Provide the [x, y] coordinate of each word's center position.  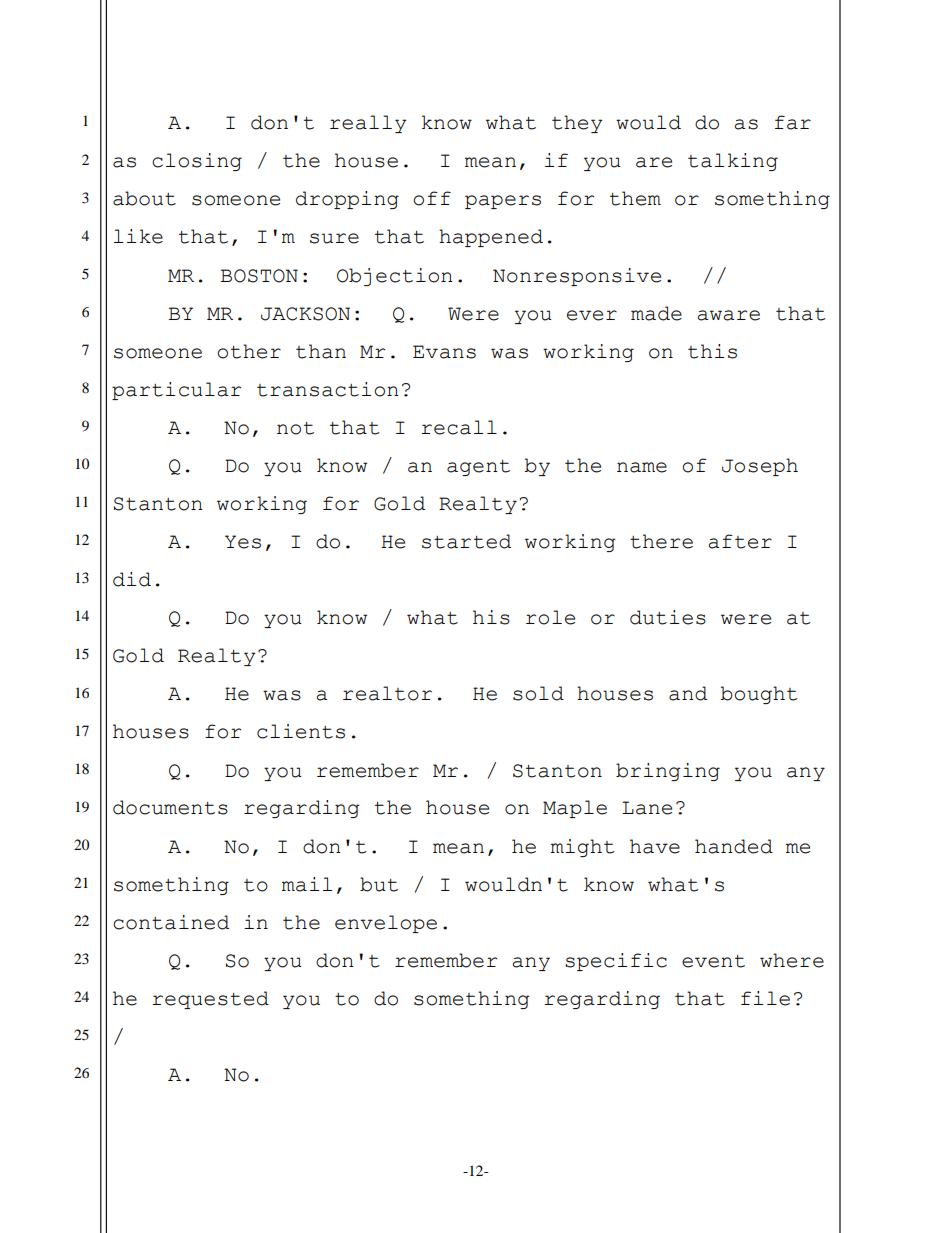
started [466, 541]
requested [210, 1000]
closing [197, 162]
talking [733, 162]
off [432, 198]
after [740, 541]
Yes [243, 542]
